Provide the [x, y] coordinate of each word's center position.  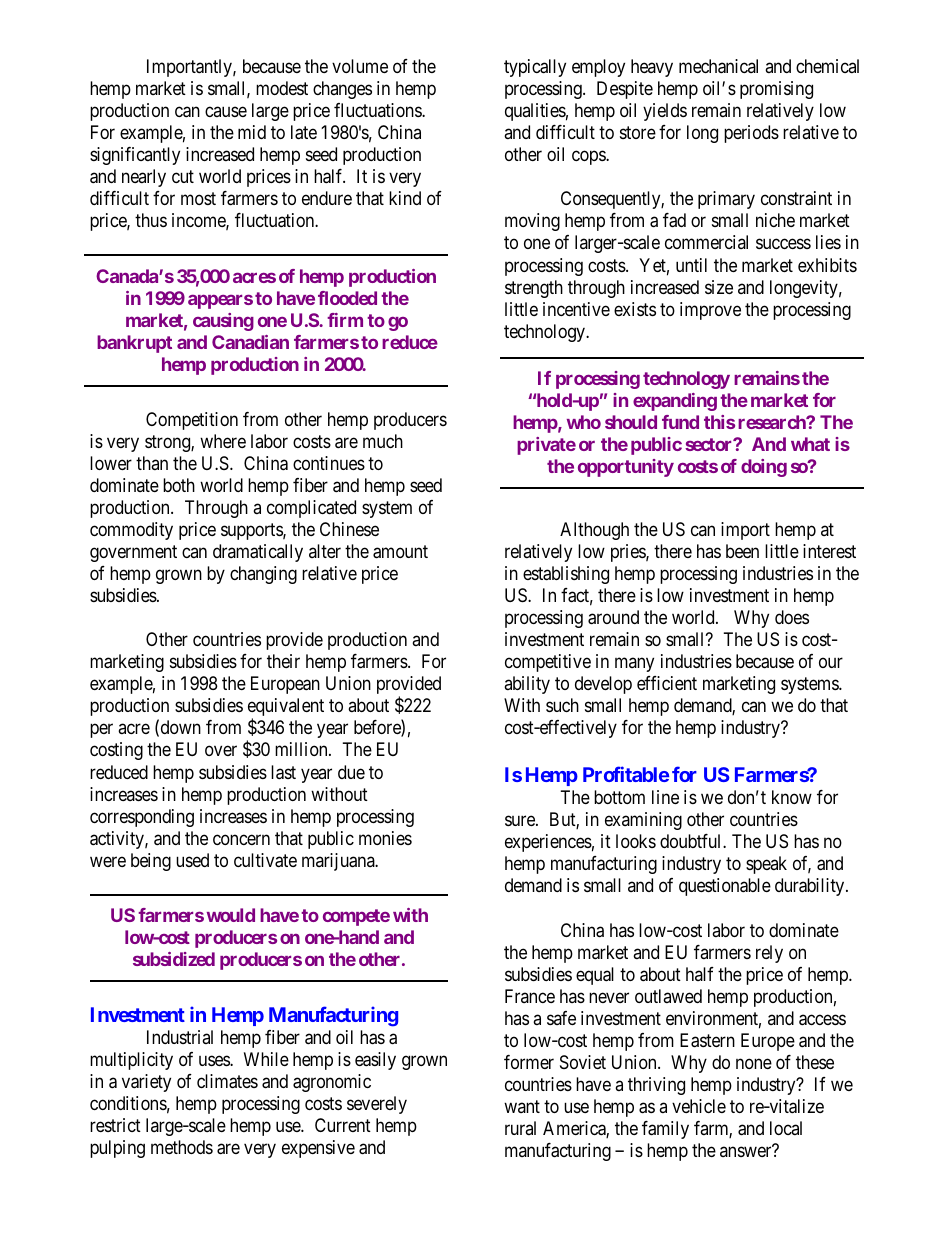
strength [534, 289]
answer [747, 1151]
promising [776, 90]
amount [400, 552]
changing [263, 575]
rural [520, 1128]
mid [252, 132]
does [792, 617]
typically [535, 68]
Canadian [250, 342]
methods [182, 1147]
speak [766, 865]
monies [385, 838]
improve [710, 311]
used [192, 860]
